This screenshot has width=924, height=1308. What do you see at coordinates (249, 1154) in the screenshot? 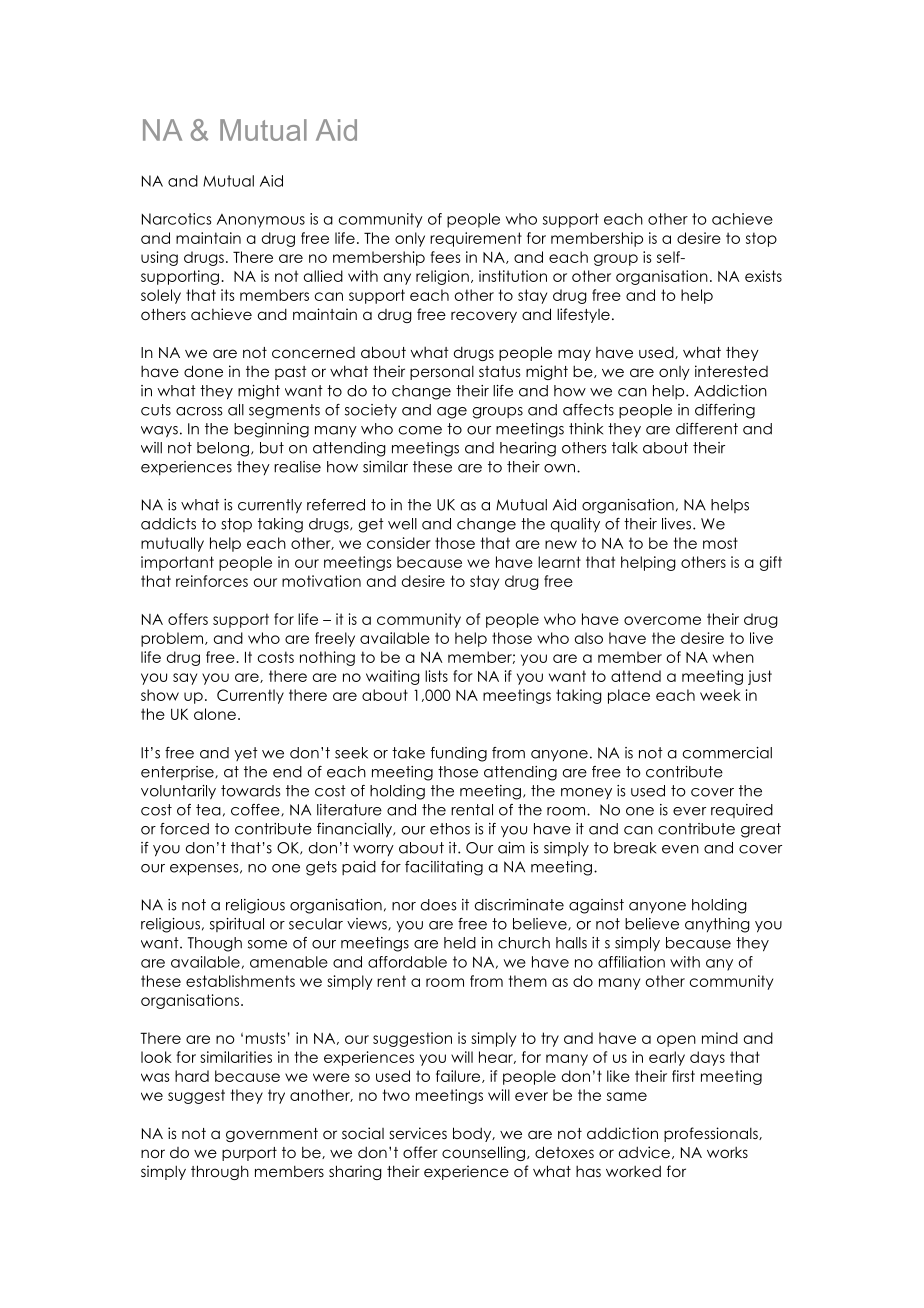
I see `purport` at bounding box center [249, 1154].
